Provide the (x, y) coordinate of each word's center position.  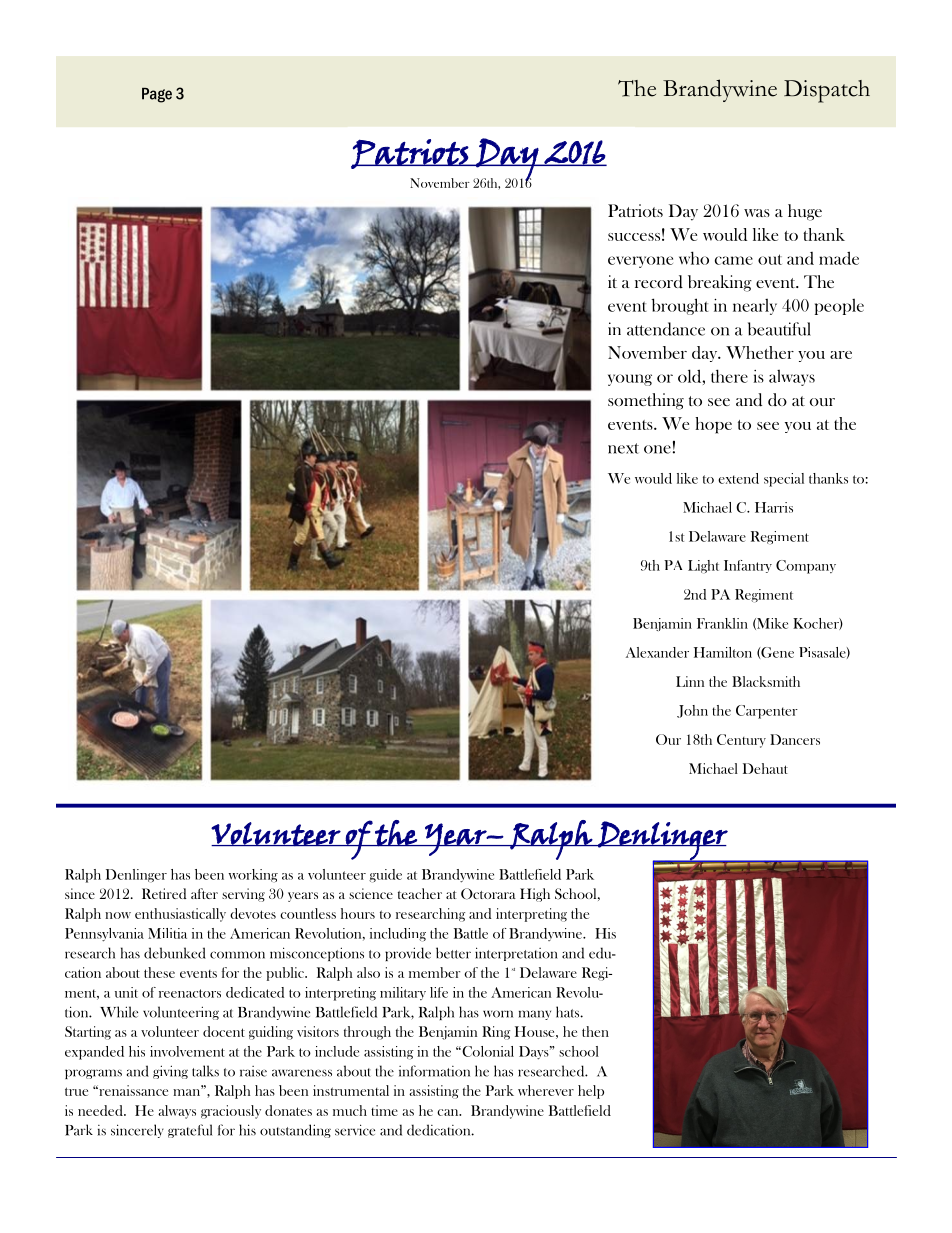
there (729, 376)
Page (157, 95)
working (253, 876)
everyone (640, 262)
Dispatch (827, 91)
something (646, 401)
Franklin (722, 623)
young (630, 380)
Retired (164, 893)
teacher (420, 893)
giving (170, 1072)
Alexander (657, 652)
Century (741, 741)
